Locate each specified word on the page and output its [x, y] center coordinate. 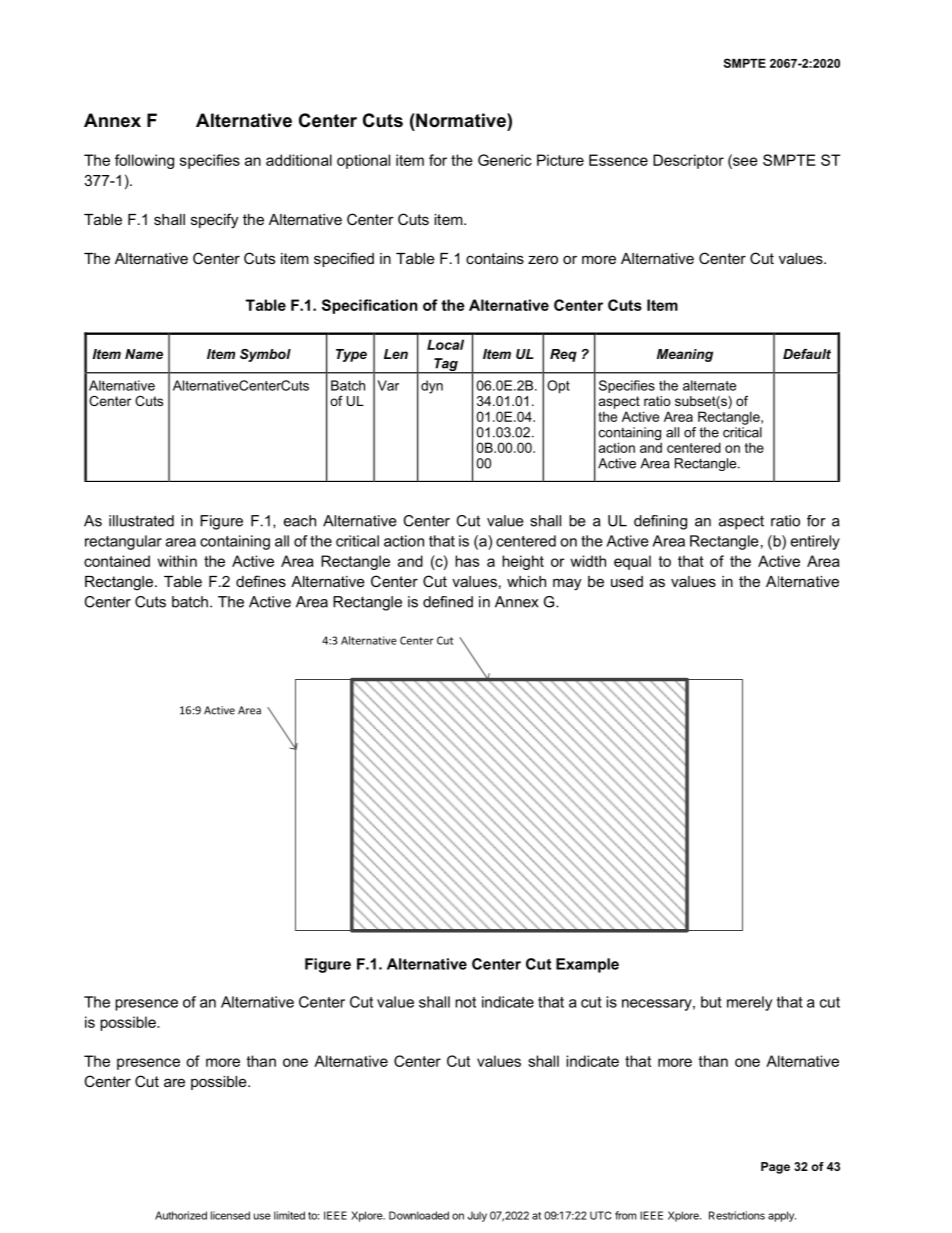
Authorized [181, 1215]
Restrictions [737, 1215]
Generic [505, 160]
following [144, 161]
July [477, 1216]
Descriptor [688, 161]
